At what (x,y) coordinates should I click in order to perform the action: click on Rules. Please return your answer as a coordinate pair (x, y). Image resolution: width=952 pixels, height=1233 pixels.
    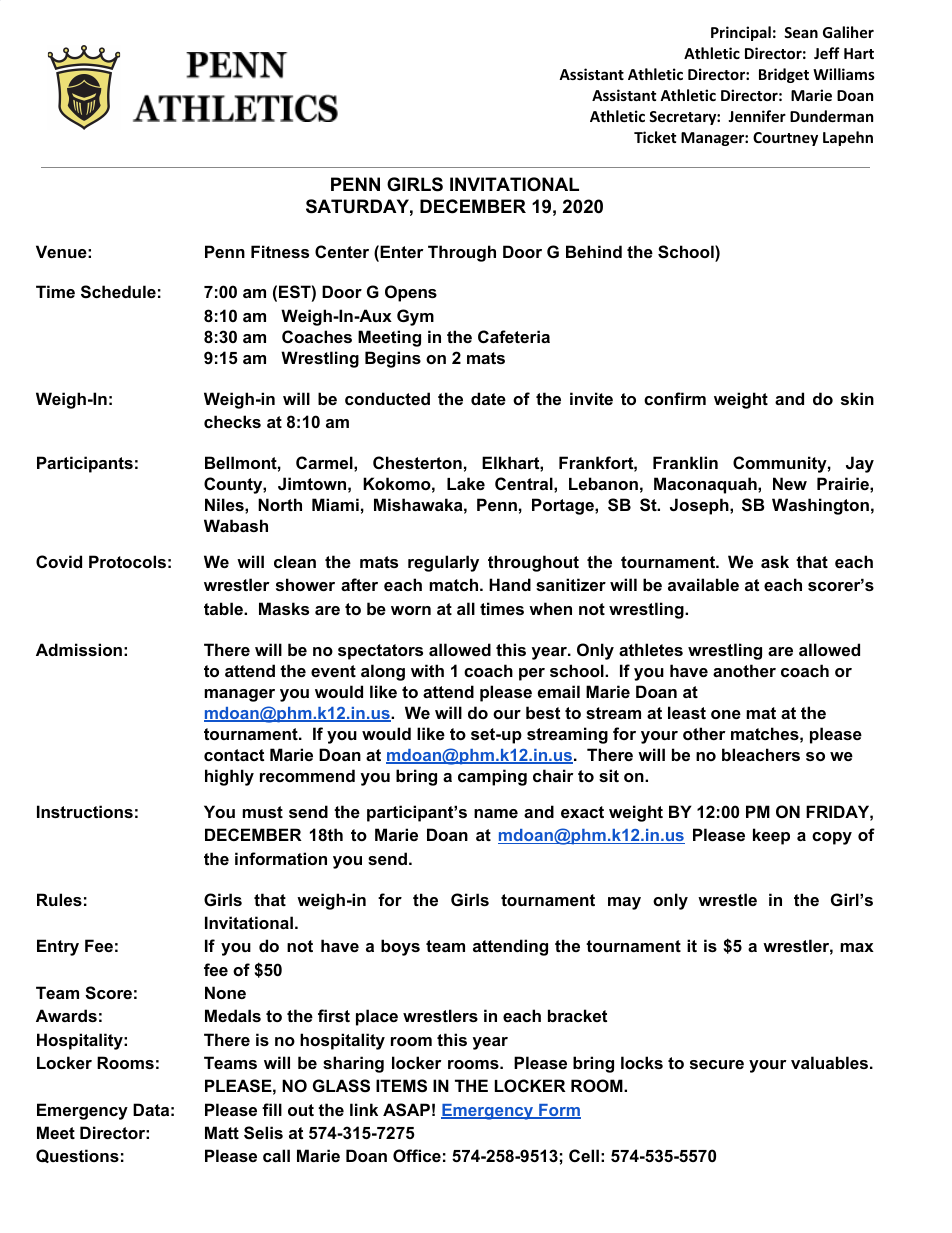
    Looking at the image, I should click on (59, 899).
